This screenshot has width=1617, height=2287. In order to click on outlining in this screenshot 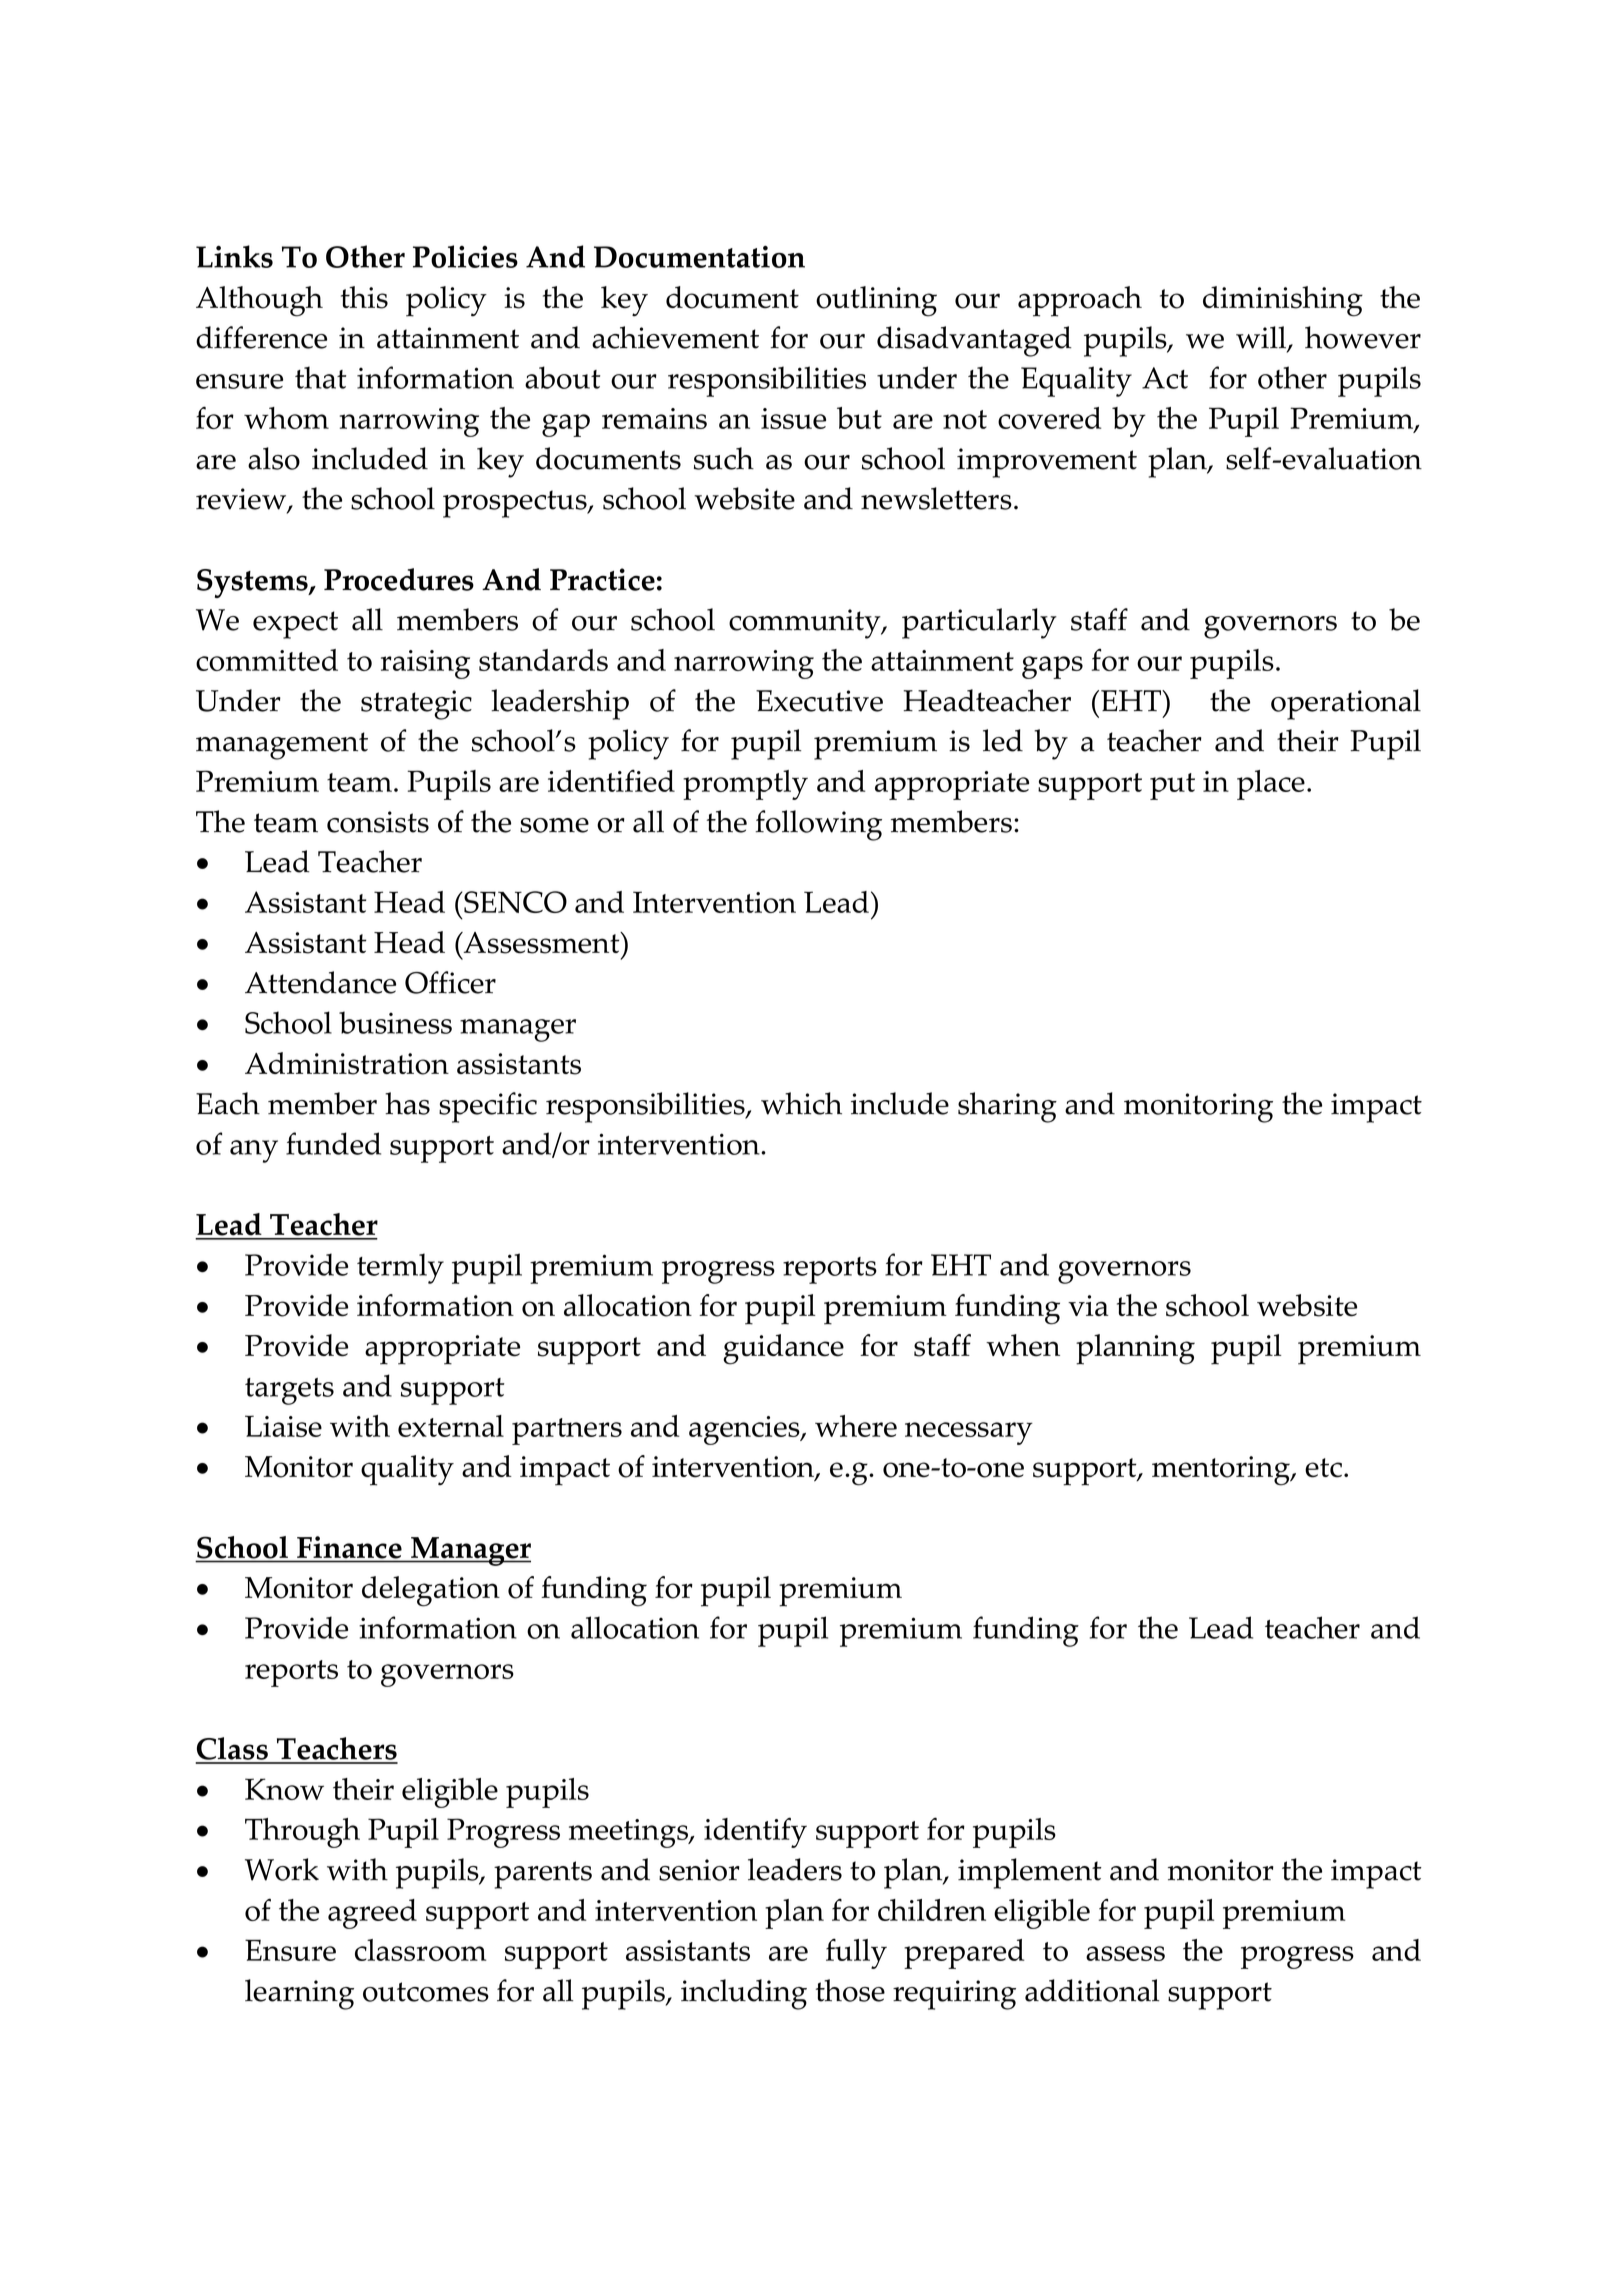, I will do `click(876, 301)`.
